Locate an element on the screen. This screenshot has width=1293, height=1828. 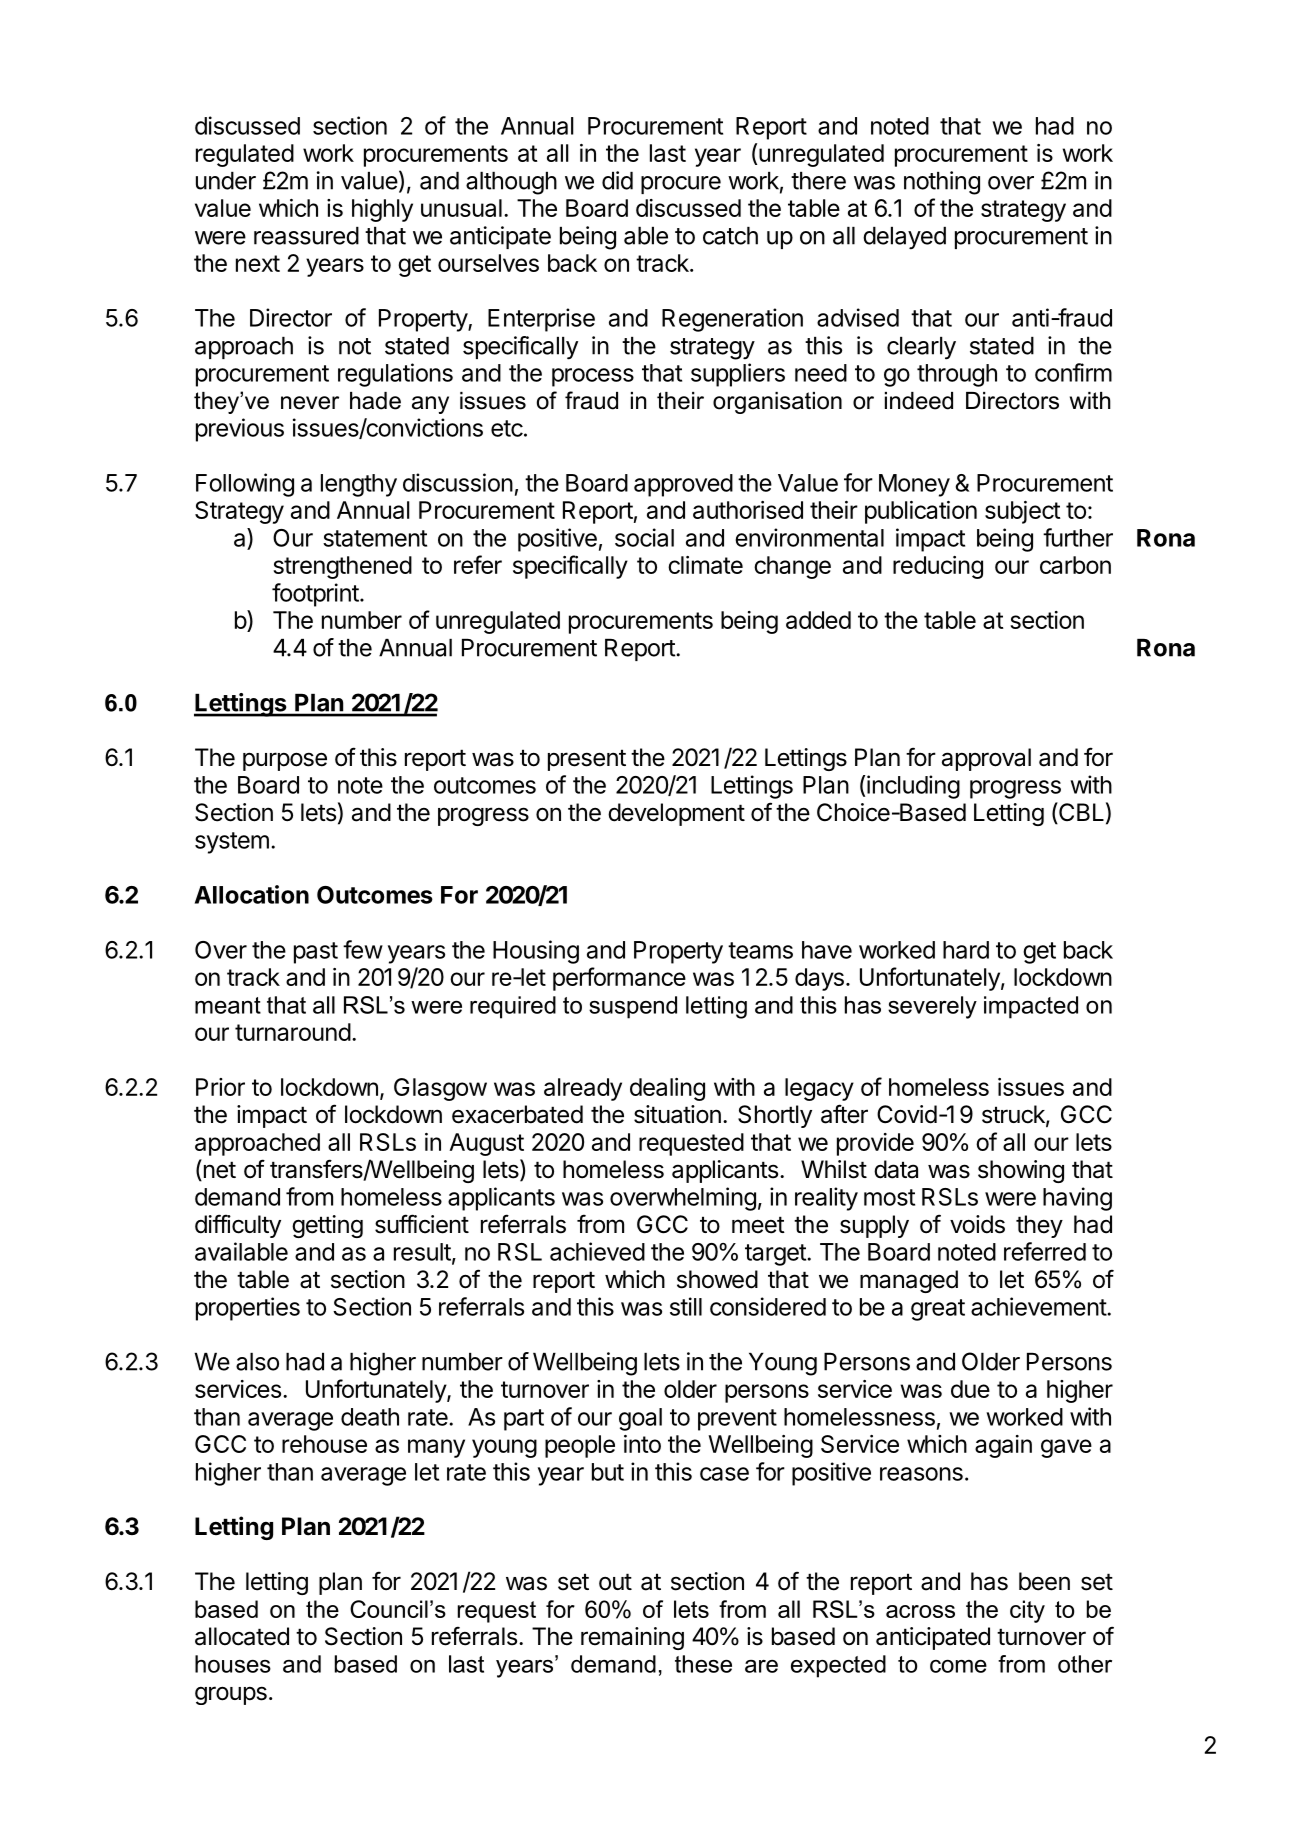
purpose is located at coordinates (285, 761).
